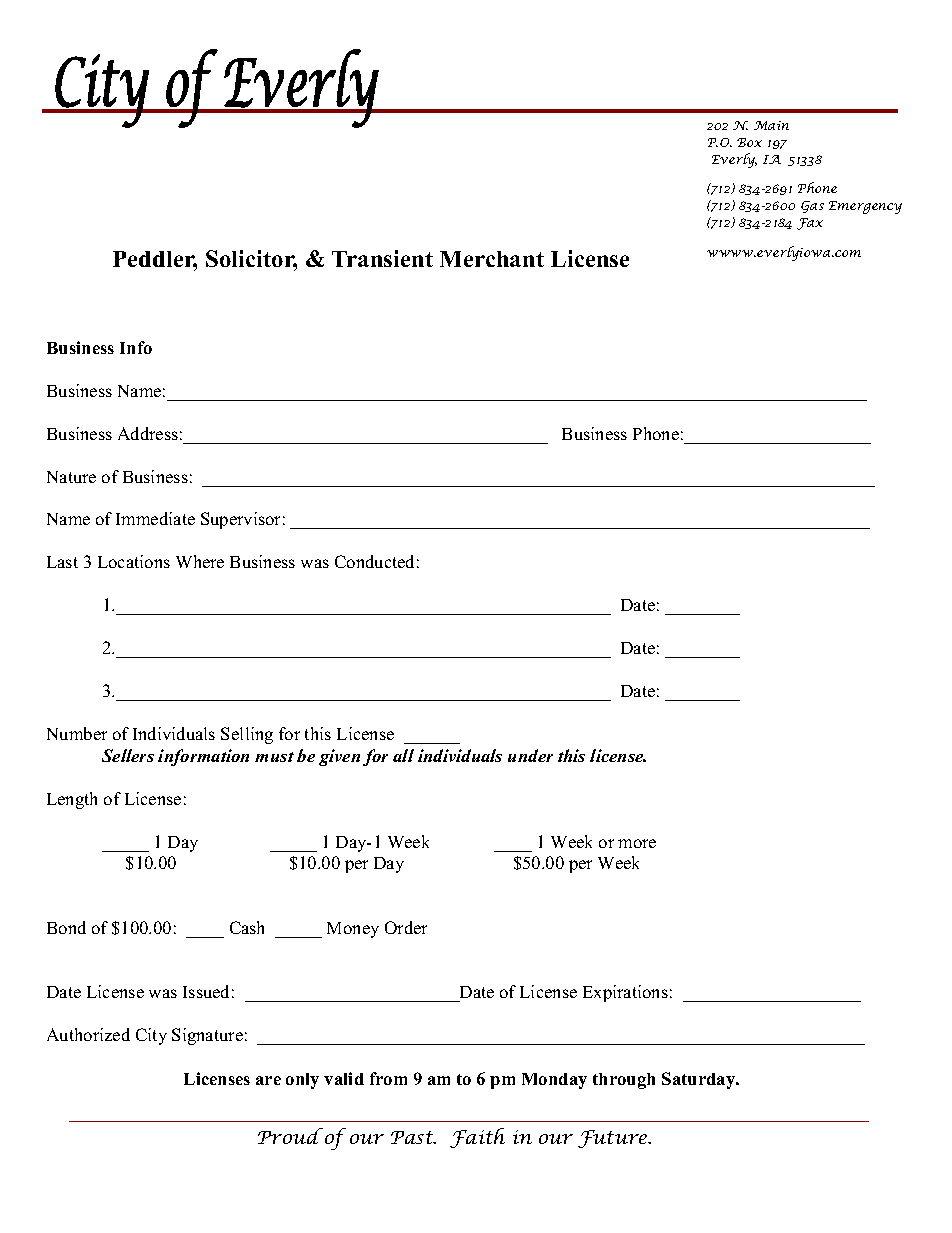  I want to click on Immediate, so click(155, 518).
